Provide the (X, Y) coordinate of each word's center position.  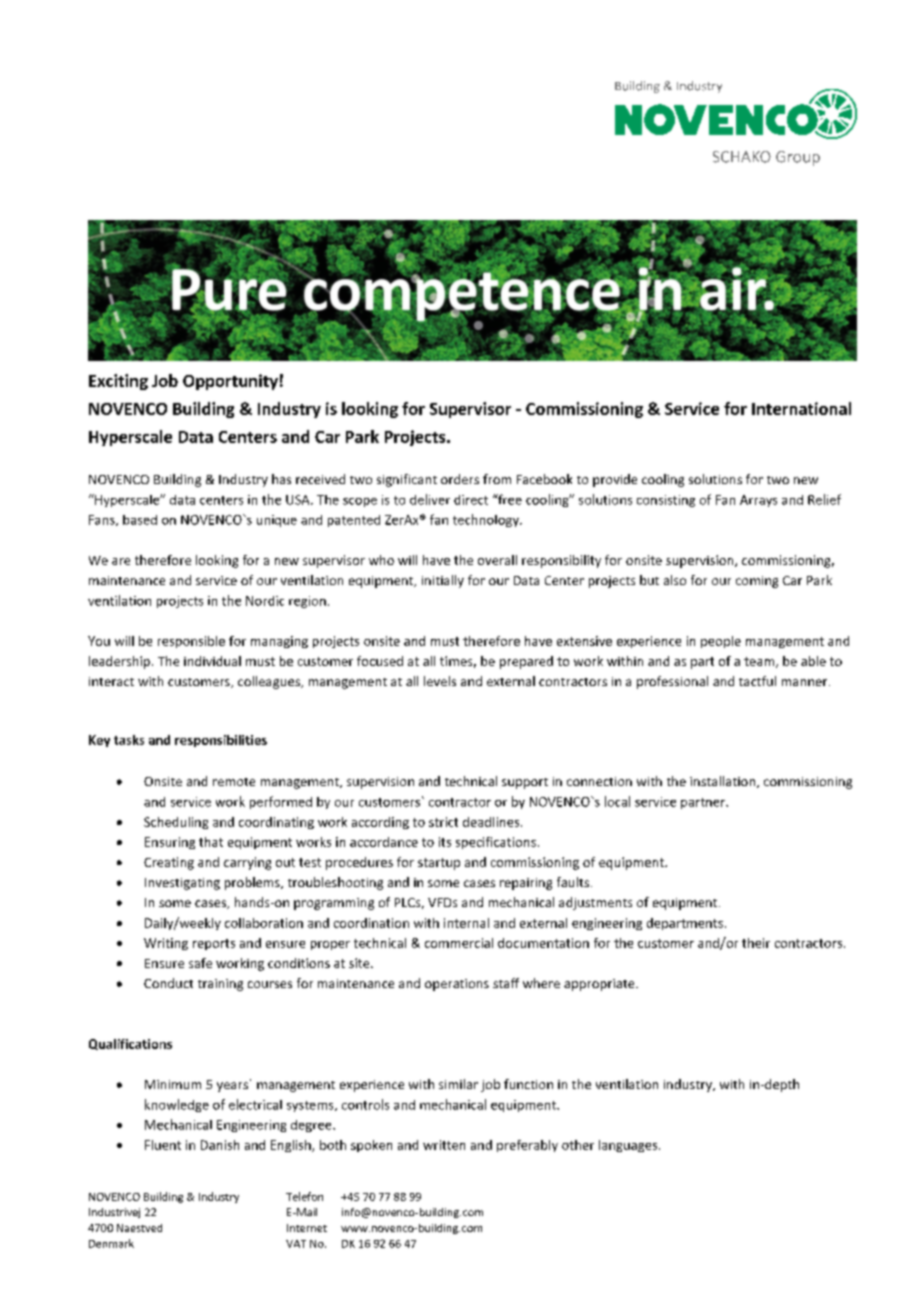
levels (440, 681)
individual (212, 661)
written (444, 1145)
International (801, 408)
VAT (296, 1244)
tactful (757, 681)
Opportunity (230, 382)
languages (629, 1146)
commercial (459, 943)
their (756, 943)
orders (460, 479)
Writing (166, 944)
